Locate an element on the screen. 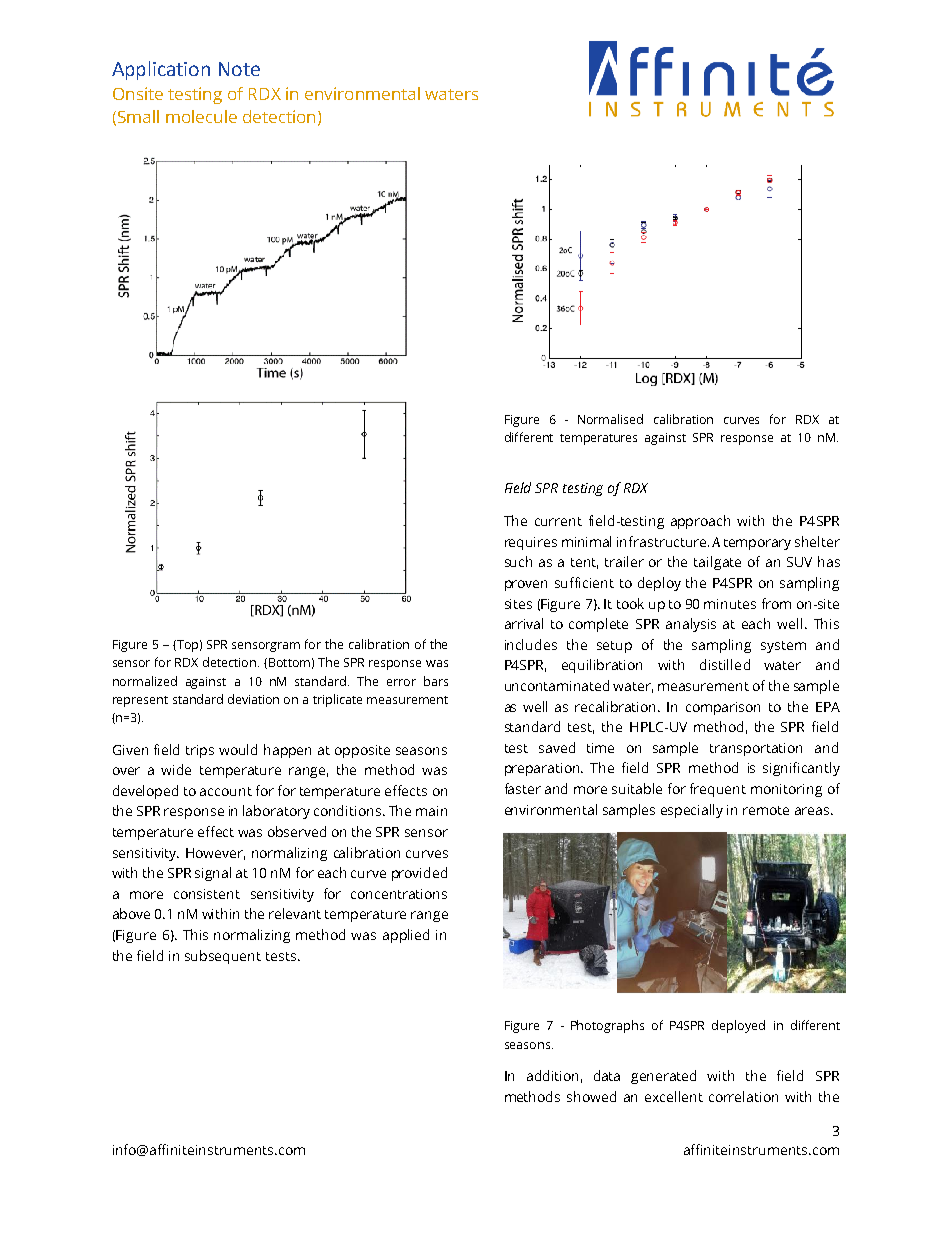 The image size is (952, 1233). minutes is located at coordinates (730, 604).
